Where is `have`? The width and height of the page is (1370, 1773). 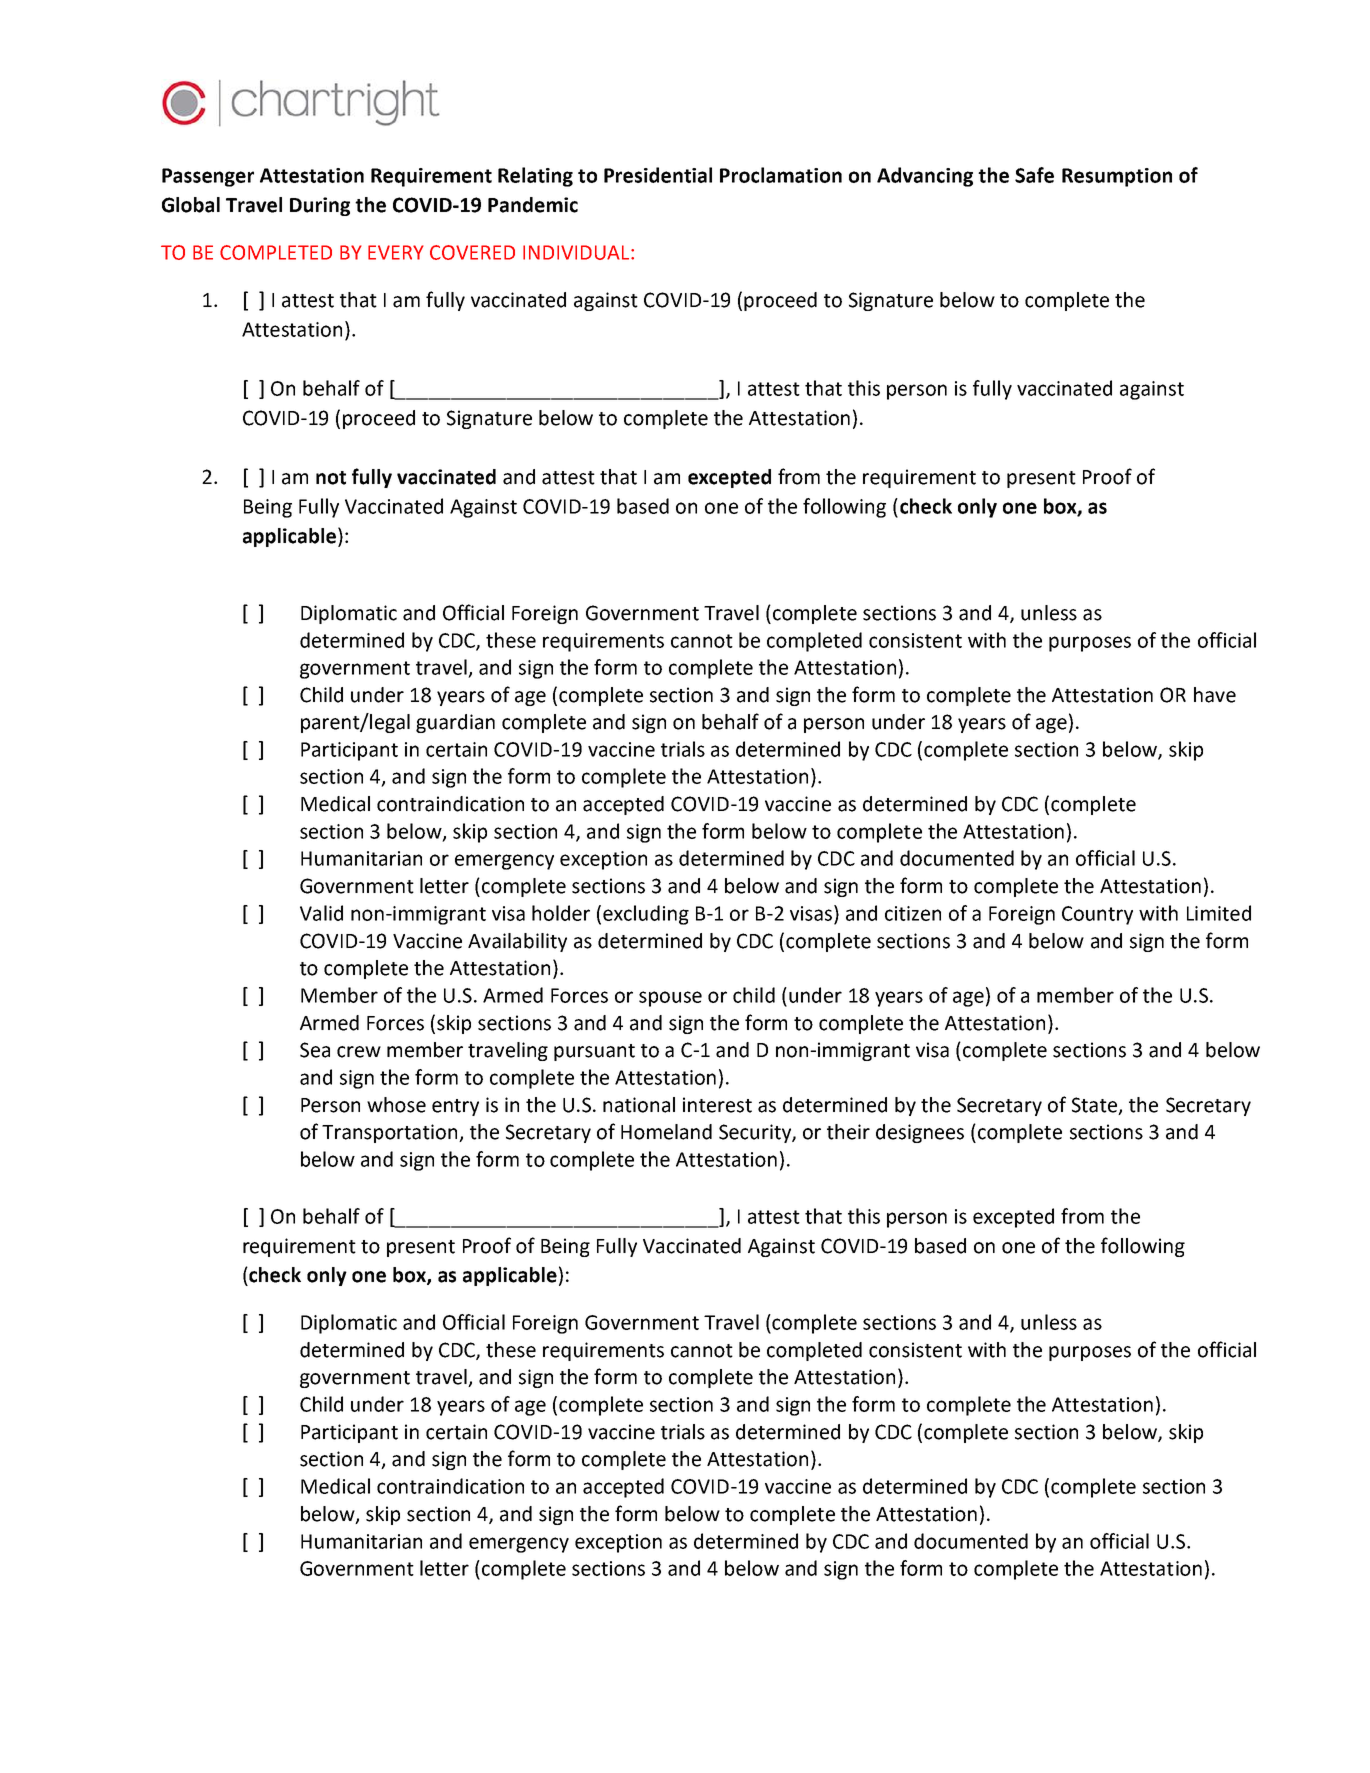
have is located at coordinates (1215, 695).
